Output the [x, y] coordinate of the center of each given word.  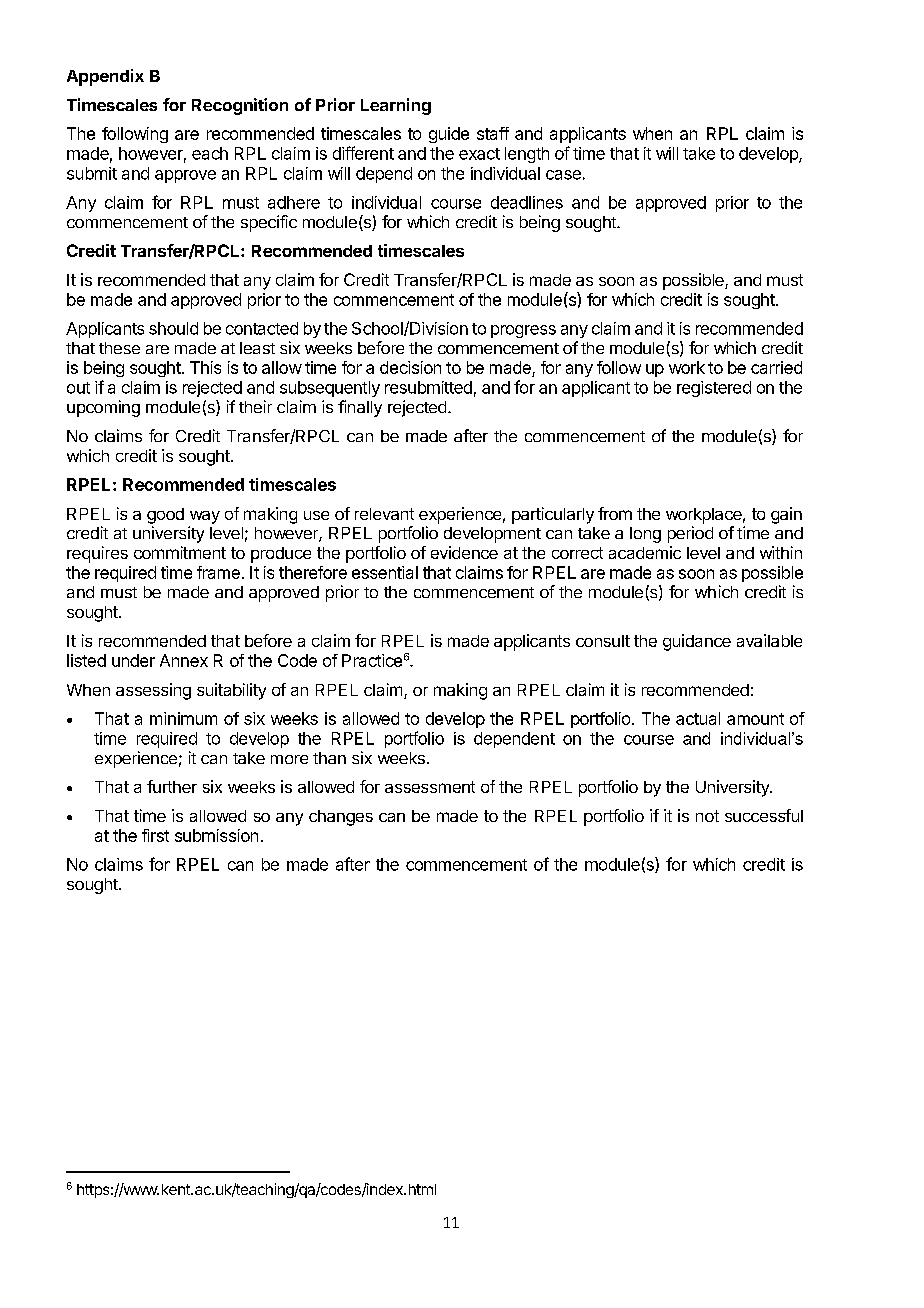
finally [360, 408]
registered [714, 389]
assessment [430, 787]
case [563, 175]
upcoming [103, 408]
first [155, 835]
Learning [396, 106]
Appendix [105, 77]
